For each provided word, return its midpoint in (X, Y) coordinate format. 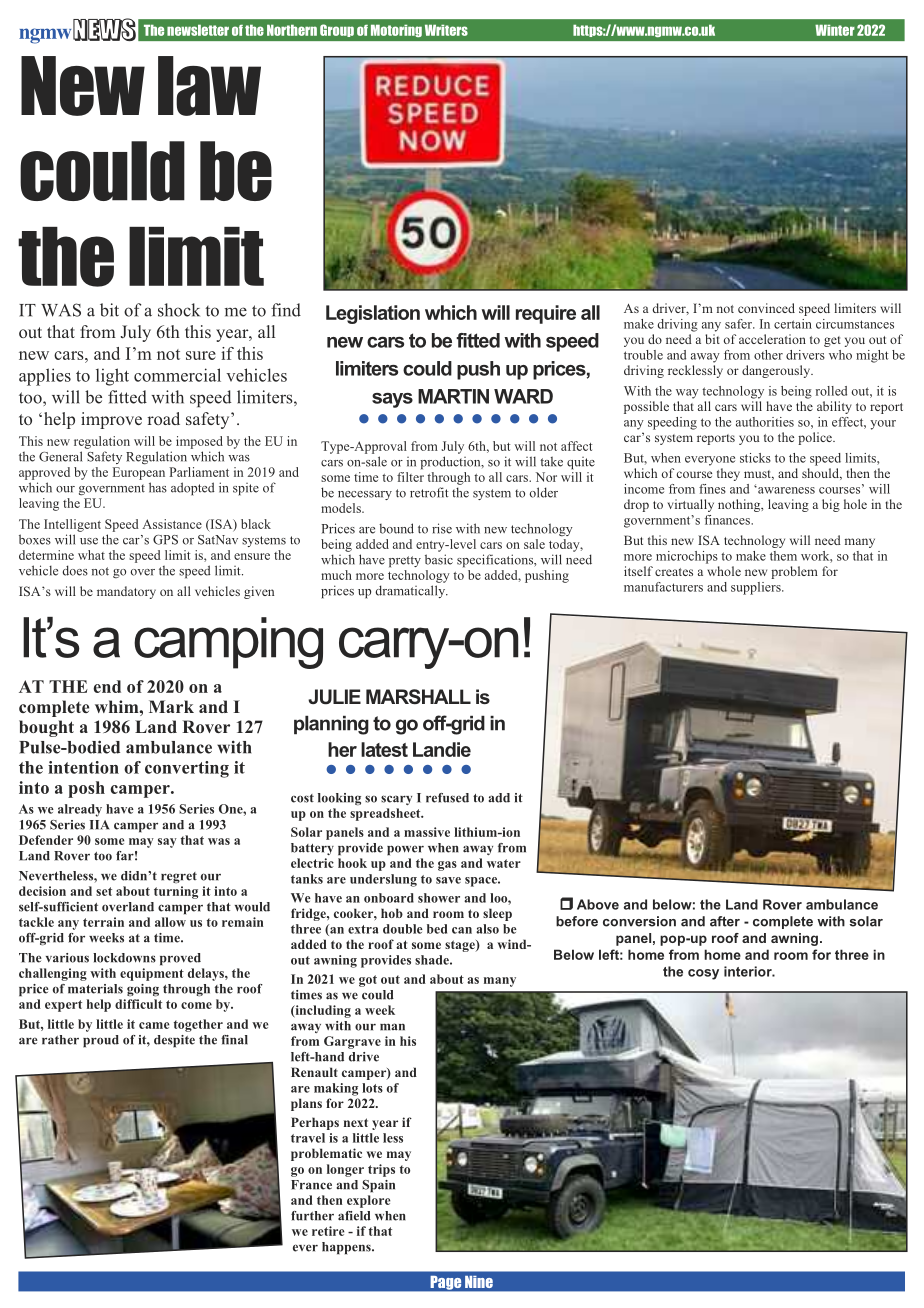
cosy (703, 974)
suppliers (757, 588)
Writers (446, 30)
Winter (835, 30)
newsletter (198, 30)
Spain (378, 1186)
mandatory (126, 592)
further (312, 1216)
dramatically (411, 591)
